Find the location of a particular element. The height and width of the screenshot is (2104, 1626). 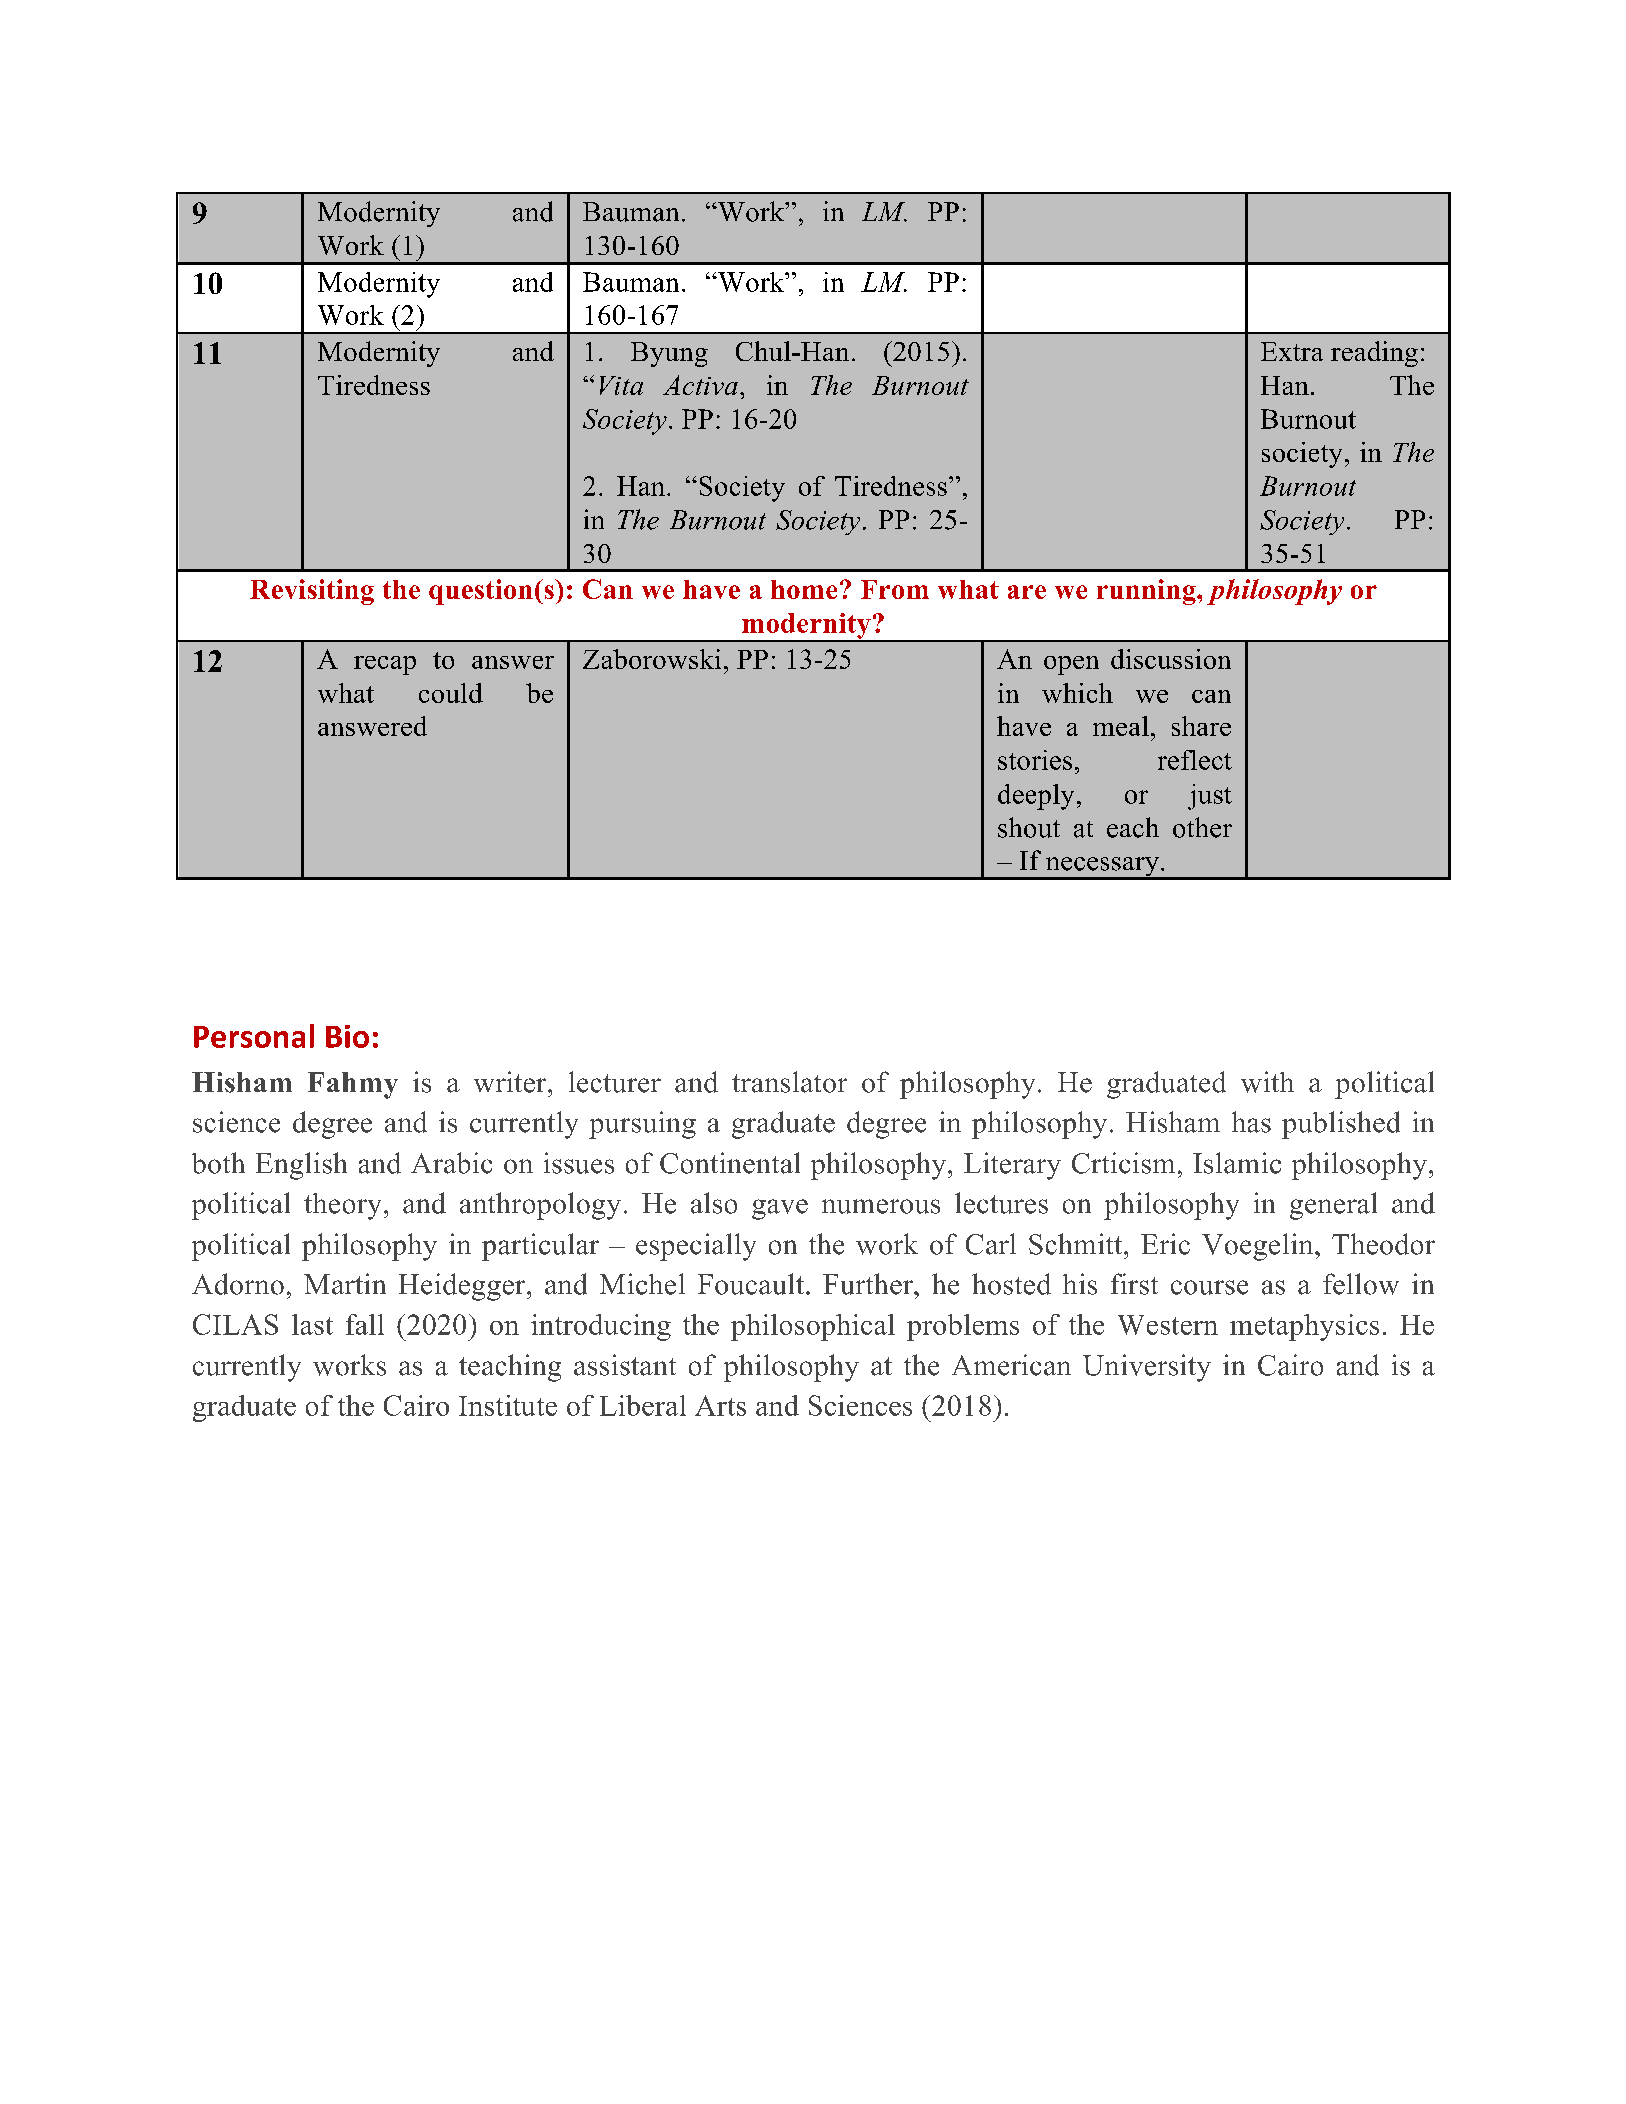

philosophical is located at coordinates (813, 1327).
